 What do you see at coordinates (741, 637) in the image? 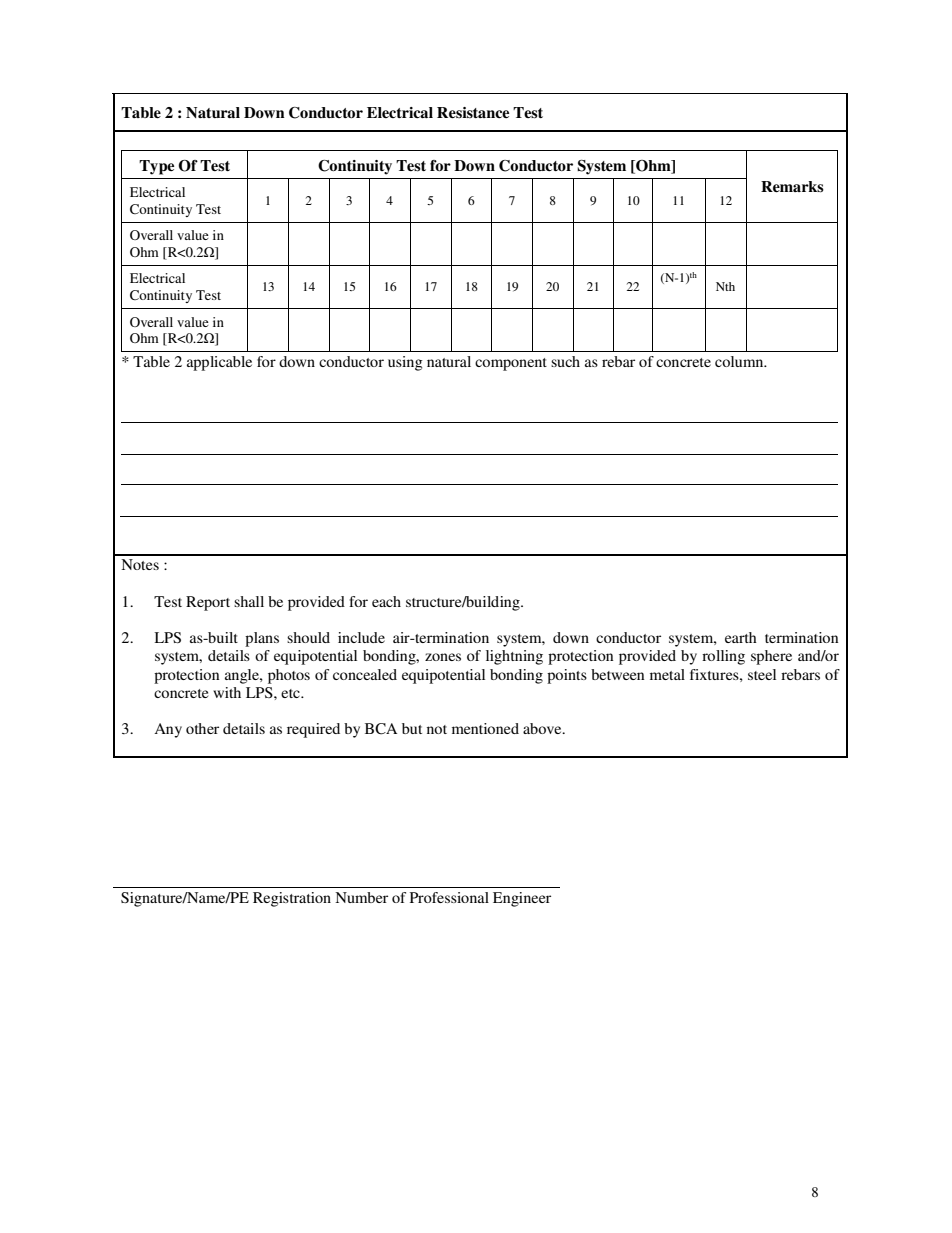
I see `earth` at bounding box center [741, 637].
